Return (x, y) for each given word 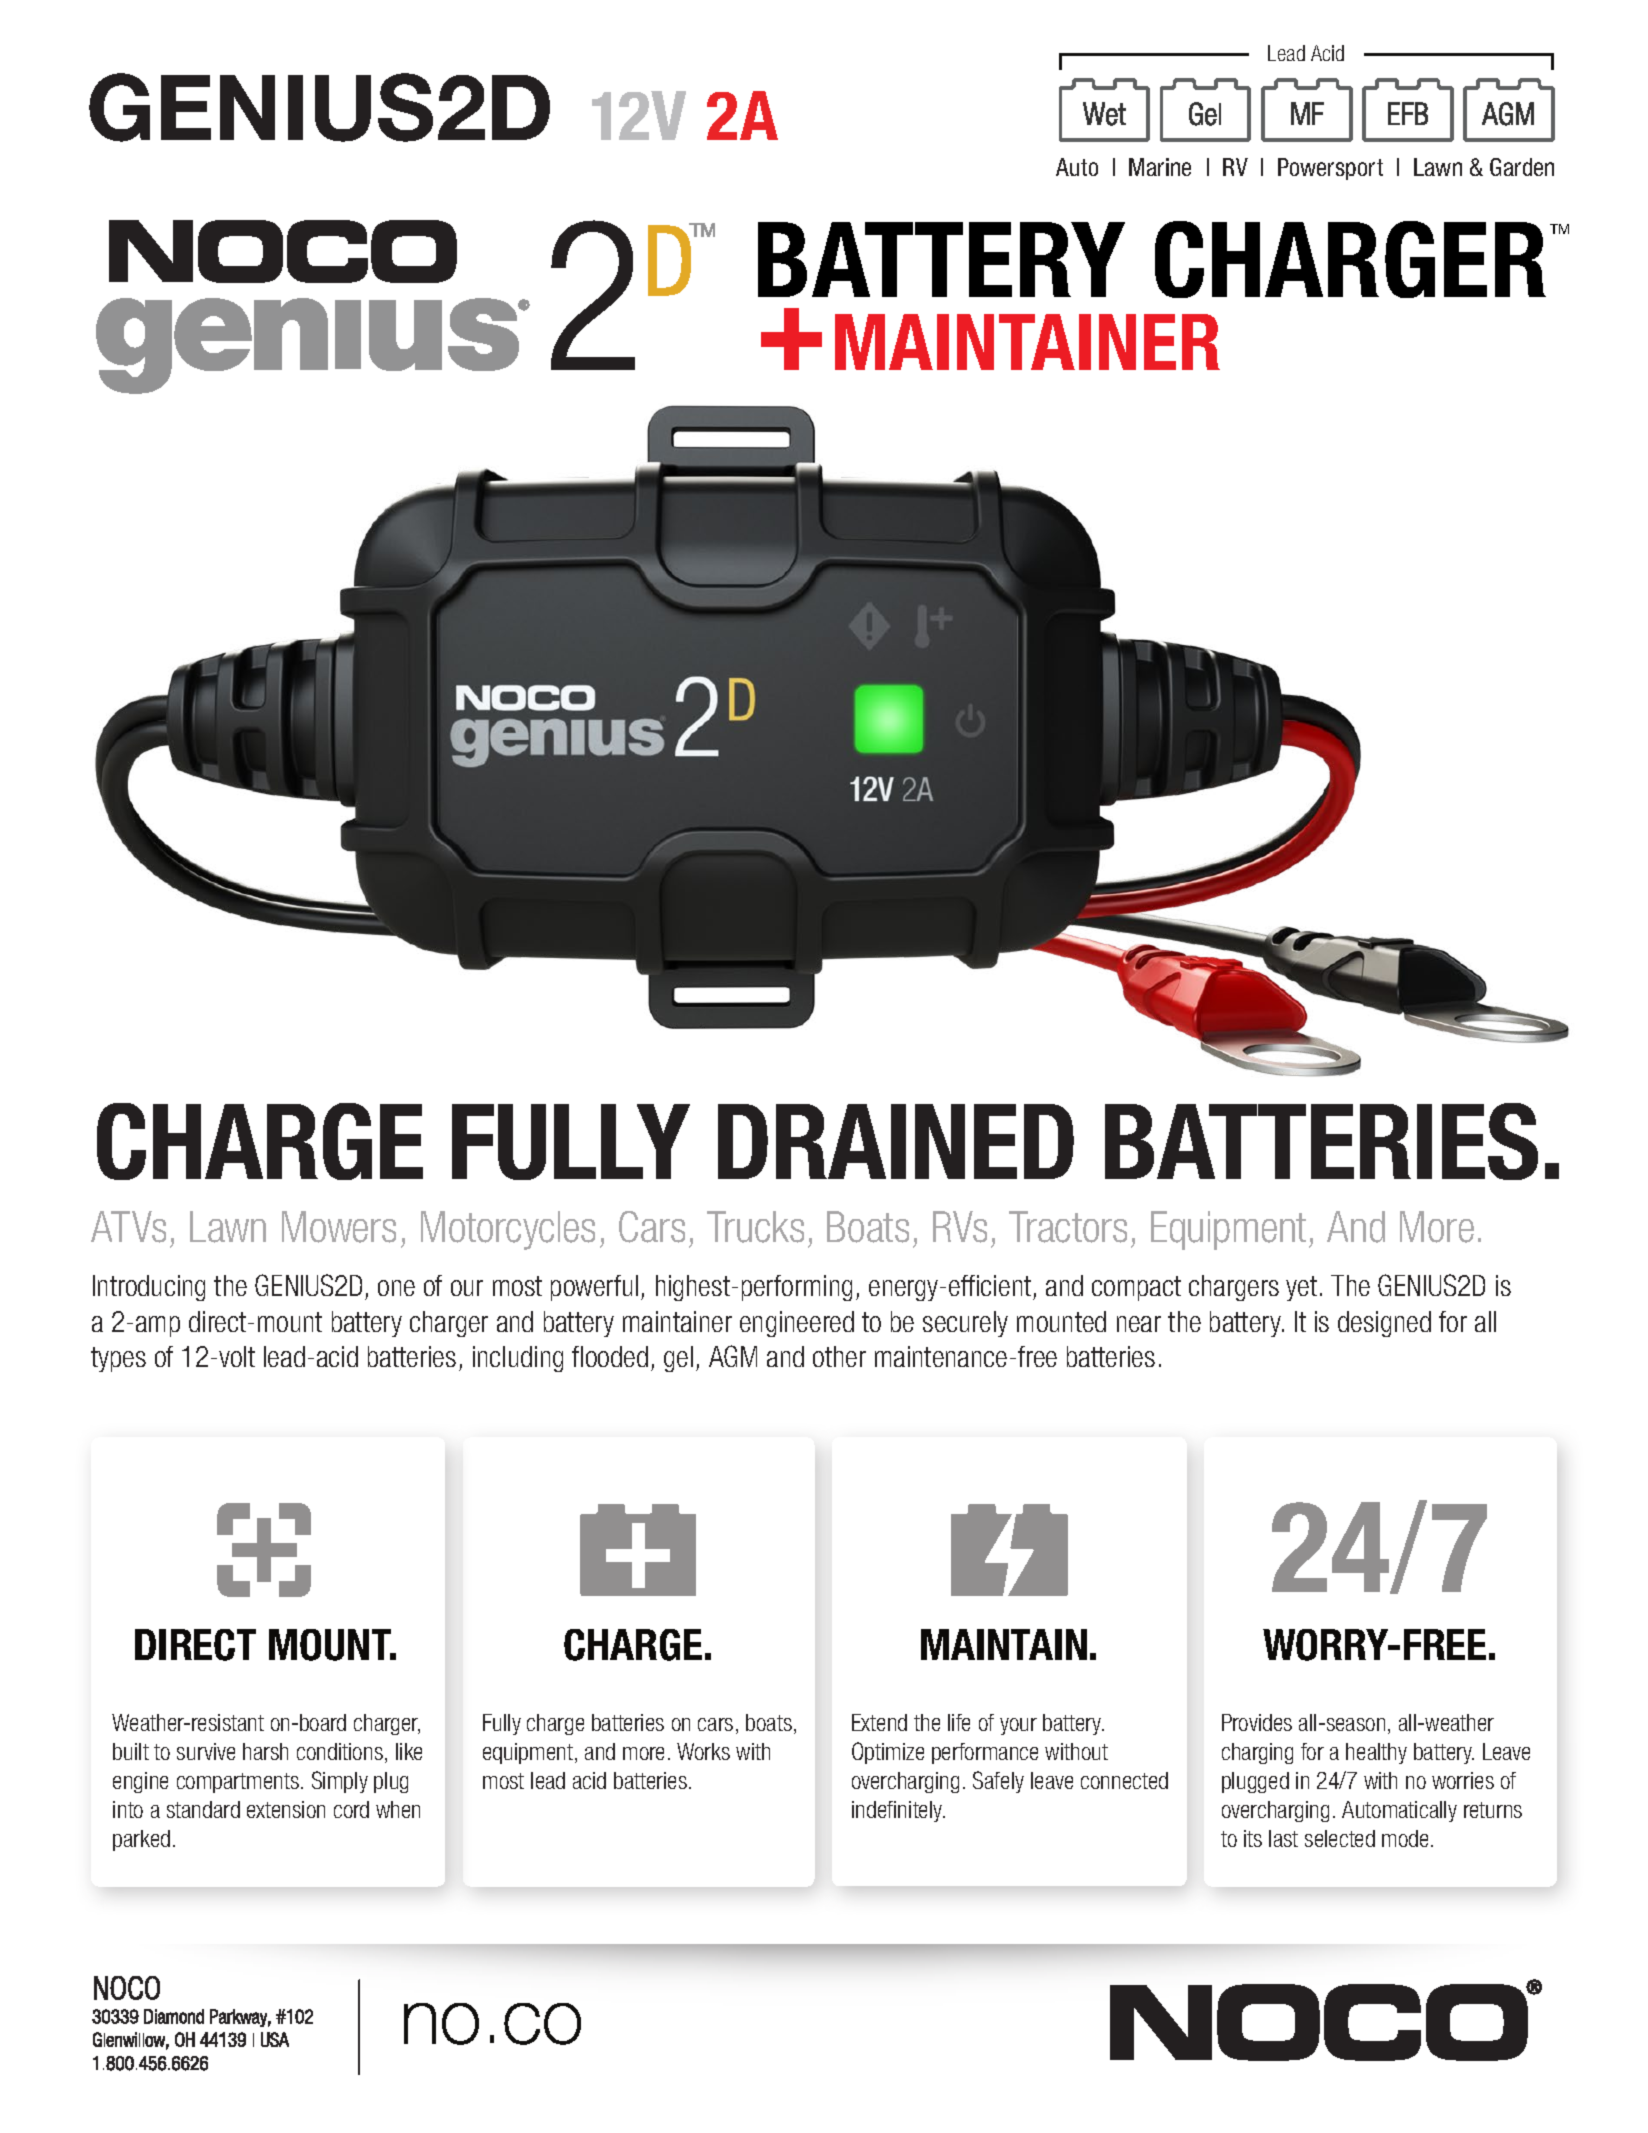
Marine (1160, 167)
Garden (1522, 167)
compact (1136, 1288)
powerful (594, 1288)
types (118, 1359)
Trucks (755, 1227)
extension (286, 1809)
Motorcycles (508, 1230)
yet (1301, 1288)
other (839, 1356)
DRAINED (896, 1141)
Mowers (339, 1227)
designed (1384, 1324)
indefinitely (898, 1811)
